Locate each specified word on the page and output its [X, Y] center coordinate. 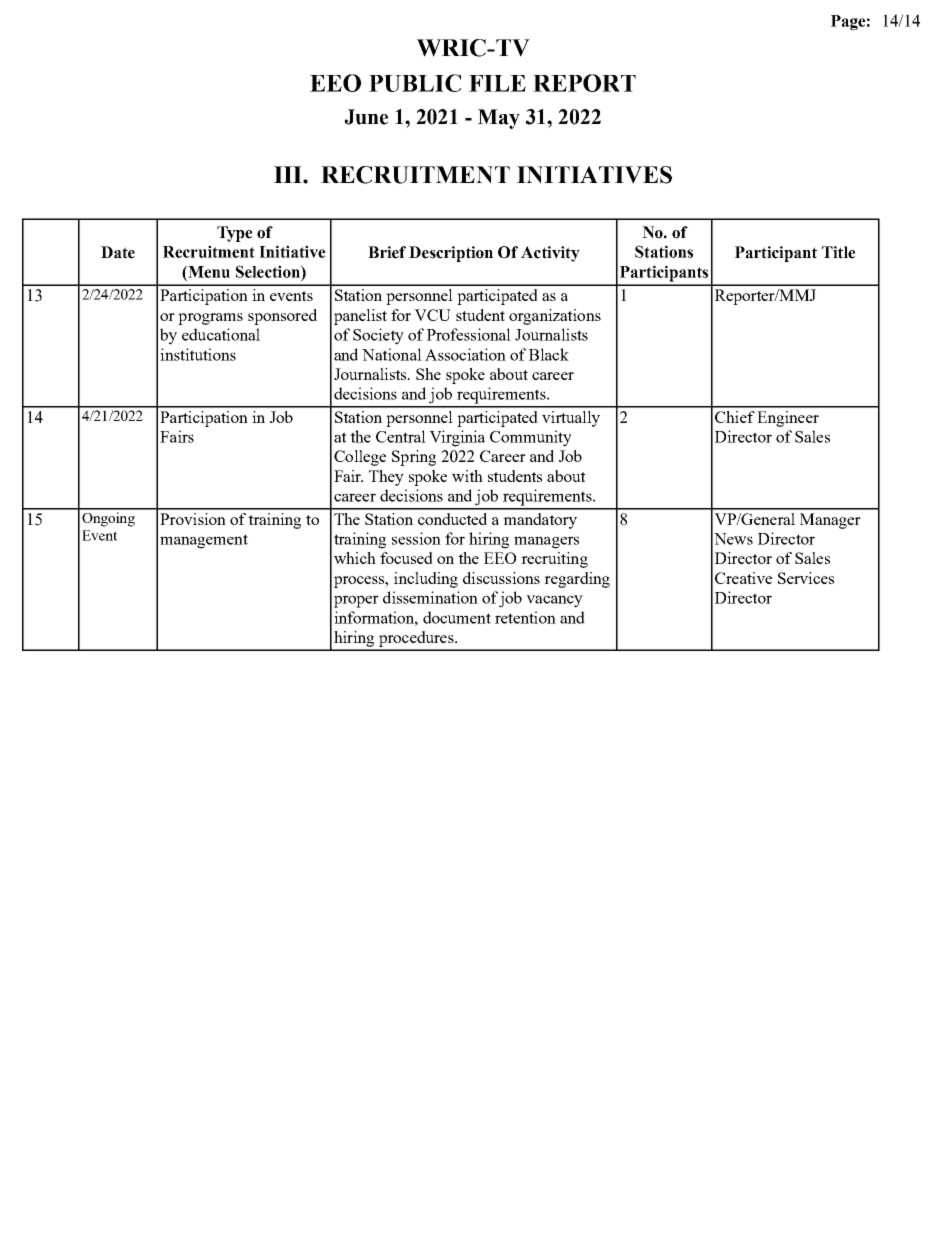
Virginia [457, 438]
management [204, 541]
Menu [208, 272]
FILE [497, 83]
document [457, 617]
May [499, 119]
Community [531, 438]
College [360, 458]
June [366, 117]
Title [838, 252]
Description [451, 254]
